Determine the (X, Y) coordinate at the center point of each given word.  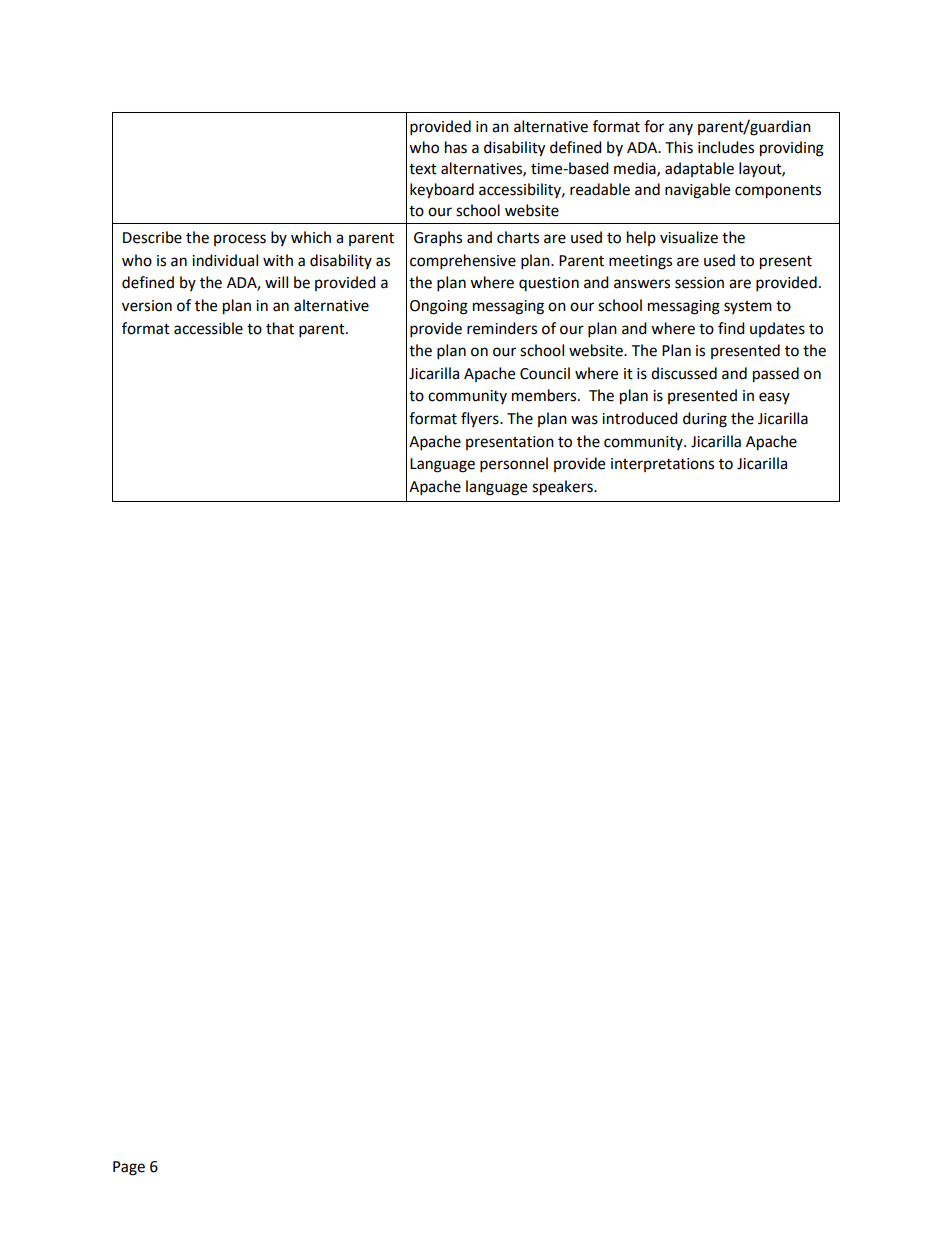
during (705, 420)
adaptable (699, 169)
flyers (481, 419)
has (456, 147)
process (240, 240)
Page (129, 1168)
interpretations (662, 465)
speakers (563, 488)
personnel (514, 465)
